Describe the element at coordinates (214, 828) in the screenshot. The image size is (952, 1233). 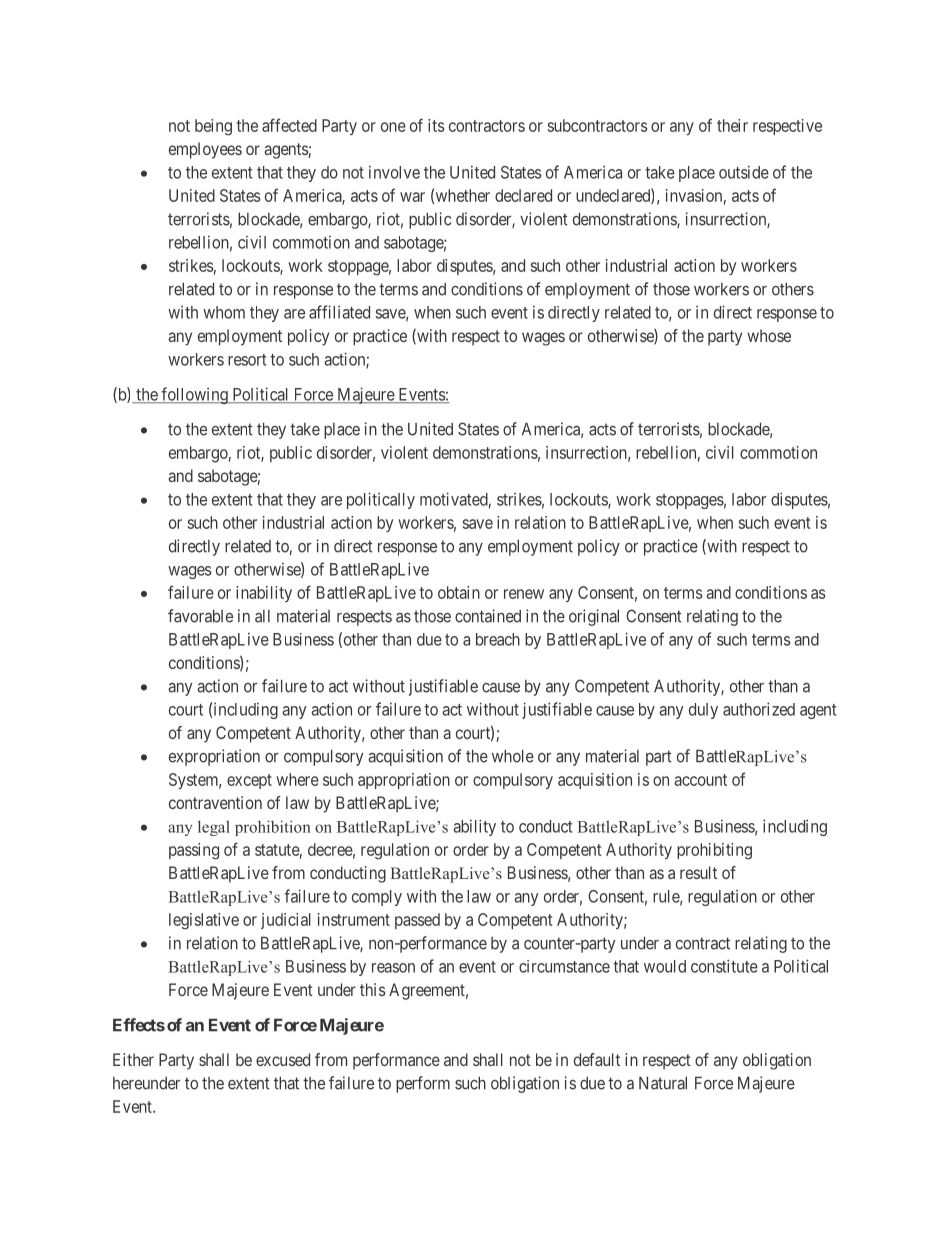
I see `legal` at that location.
